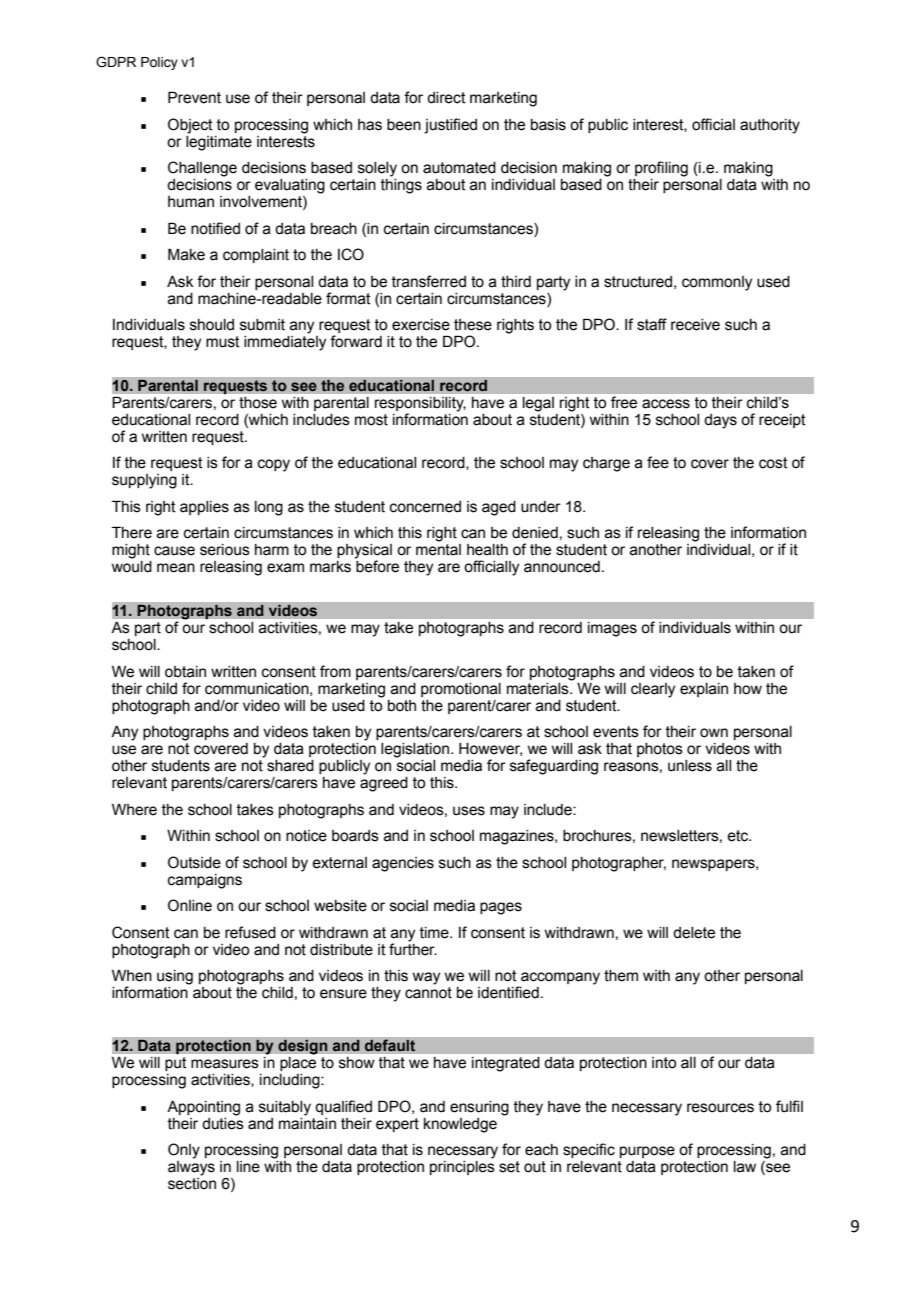 The width and height of the screenshot is (924, 1308). What do you see at coordinates (134, 810) in the screenshot?
I see `Where` at bounding box center [134, 810].
